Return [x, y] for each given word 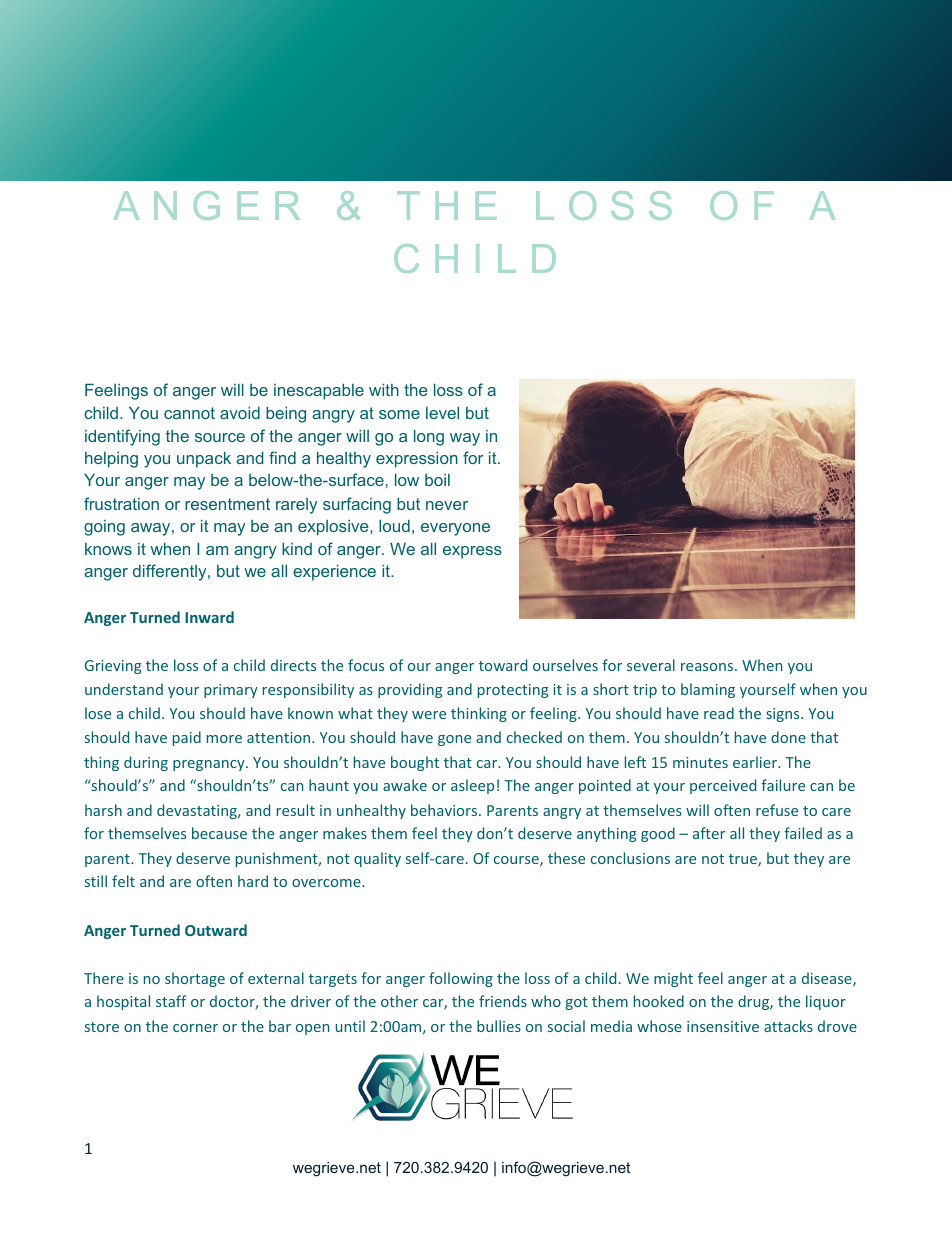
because [219, 833]
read [719, 713]
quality [377, 859]
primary [231, 691]
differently [171, 572]
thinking [479, 714]
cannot [189, 413]
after [709, 833]
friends [503, 1001]
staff [171, 1001]
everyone [455, 529]
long [429, 438]
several [651, 665]
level [442, 413]
